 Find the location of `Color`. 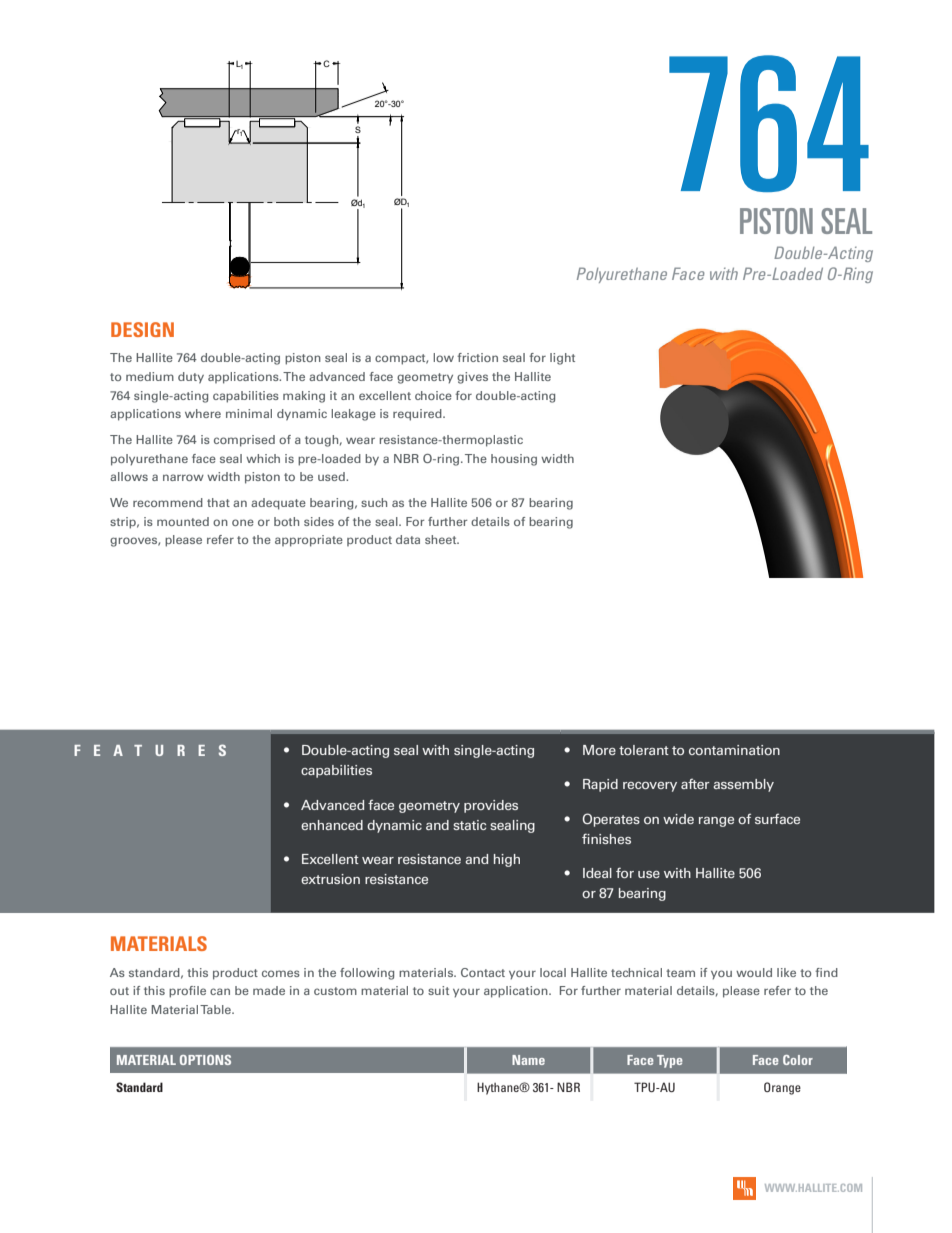

Color is located at coordinates (798, 1060).
